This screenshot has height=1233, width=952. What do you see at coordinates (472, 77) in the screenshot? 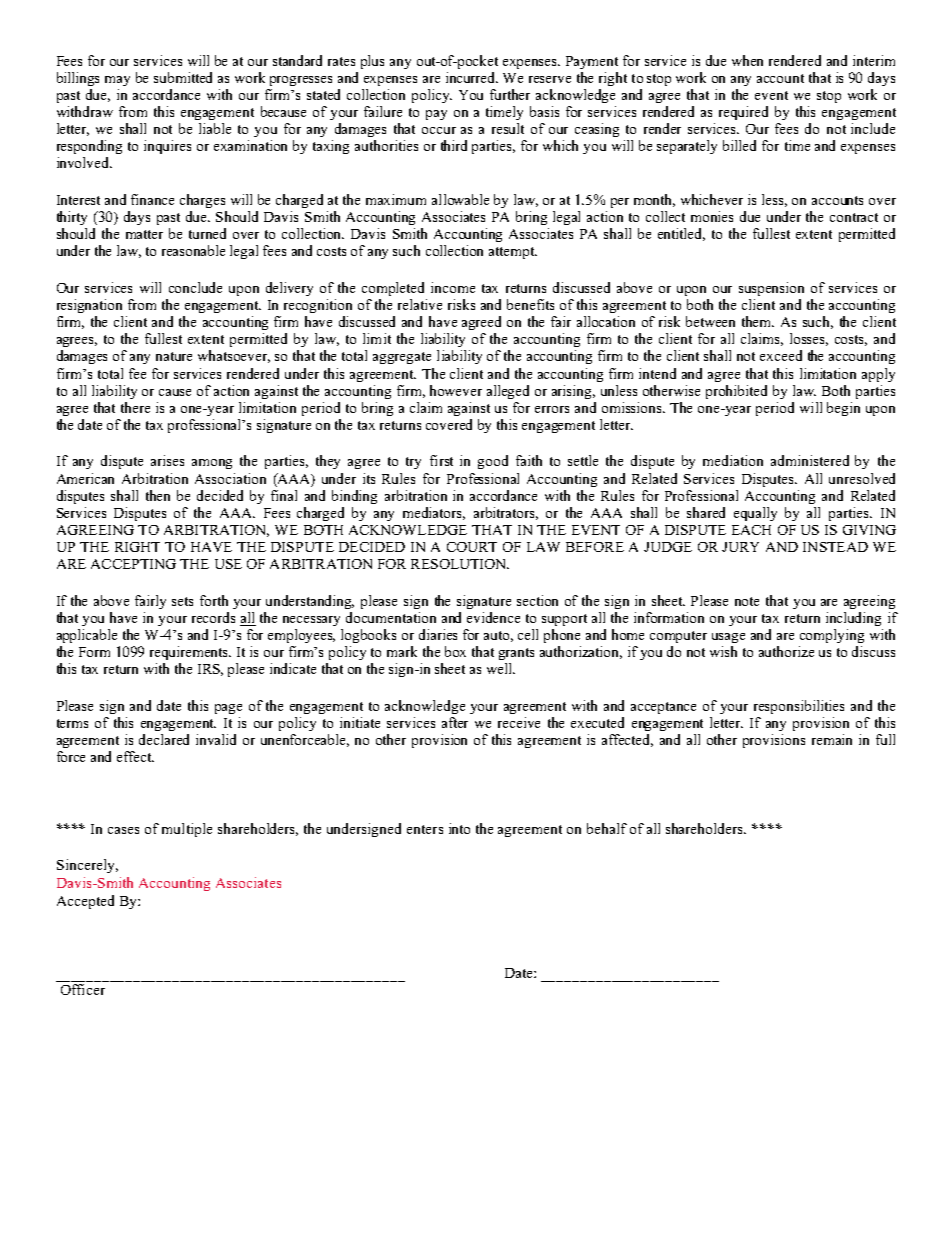
I see `incurred` at bounding box center [472, 77].
